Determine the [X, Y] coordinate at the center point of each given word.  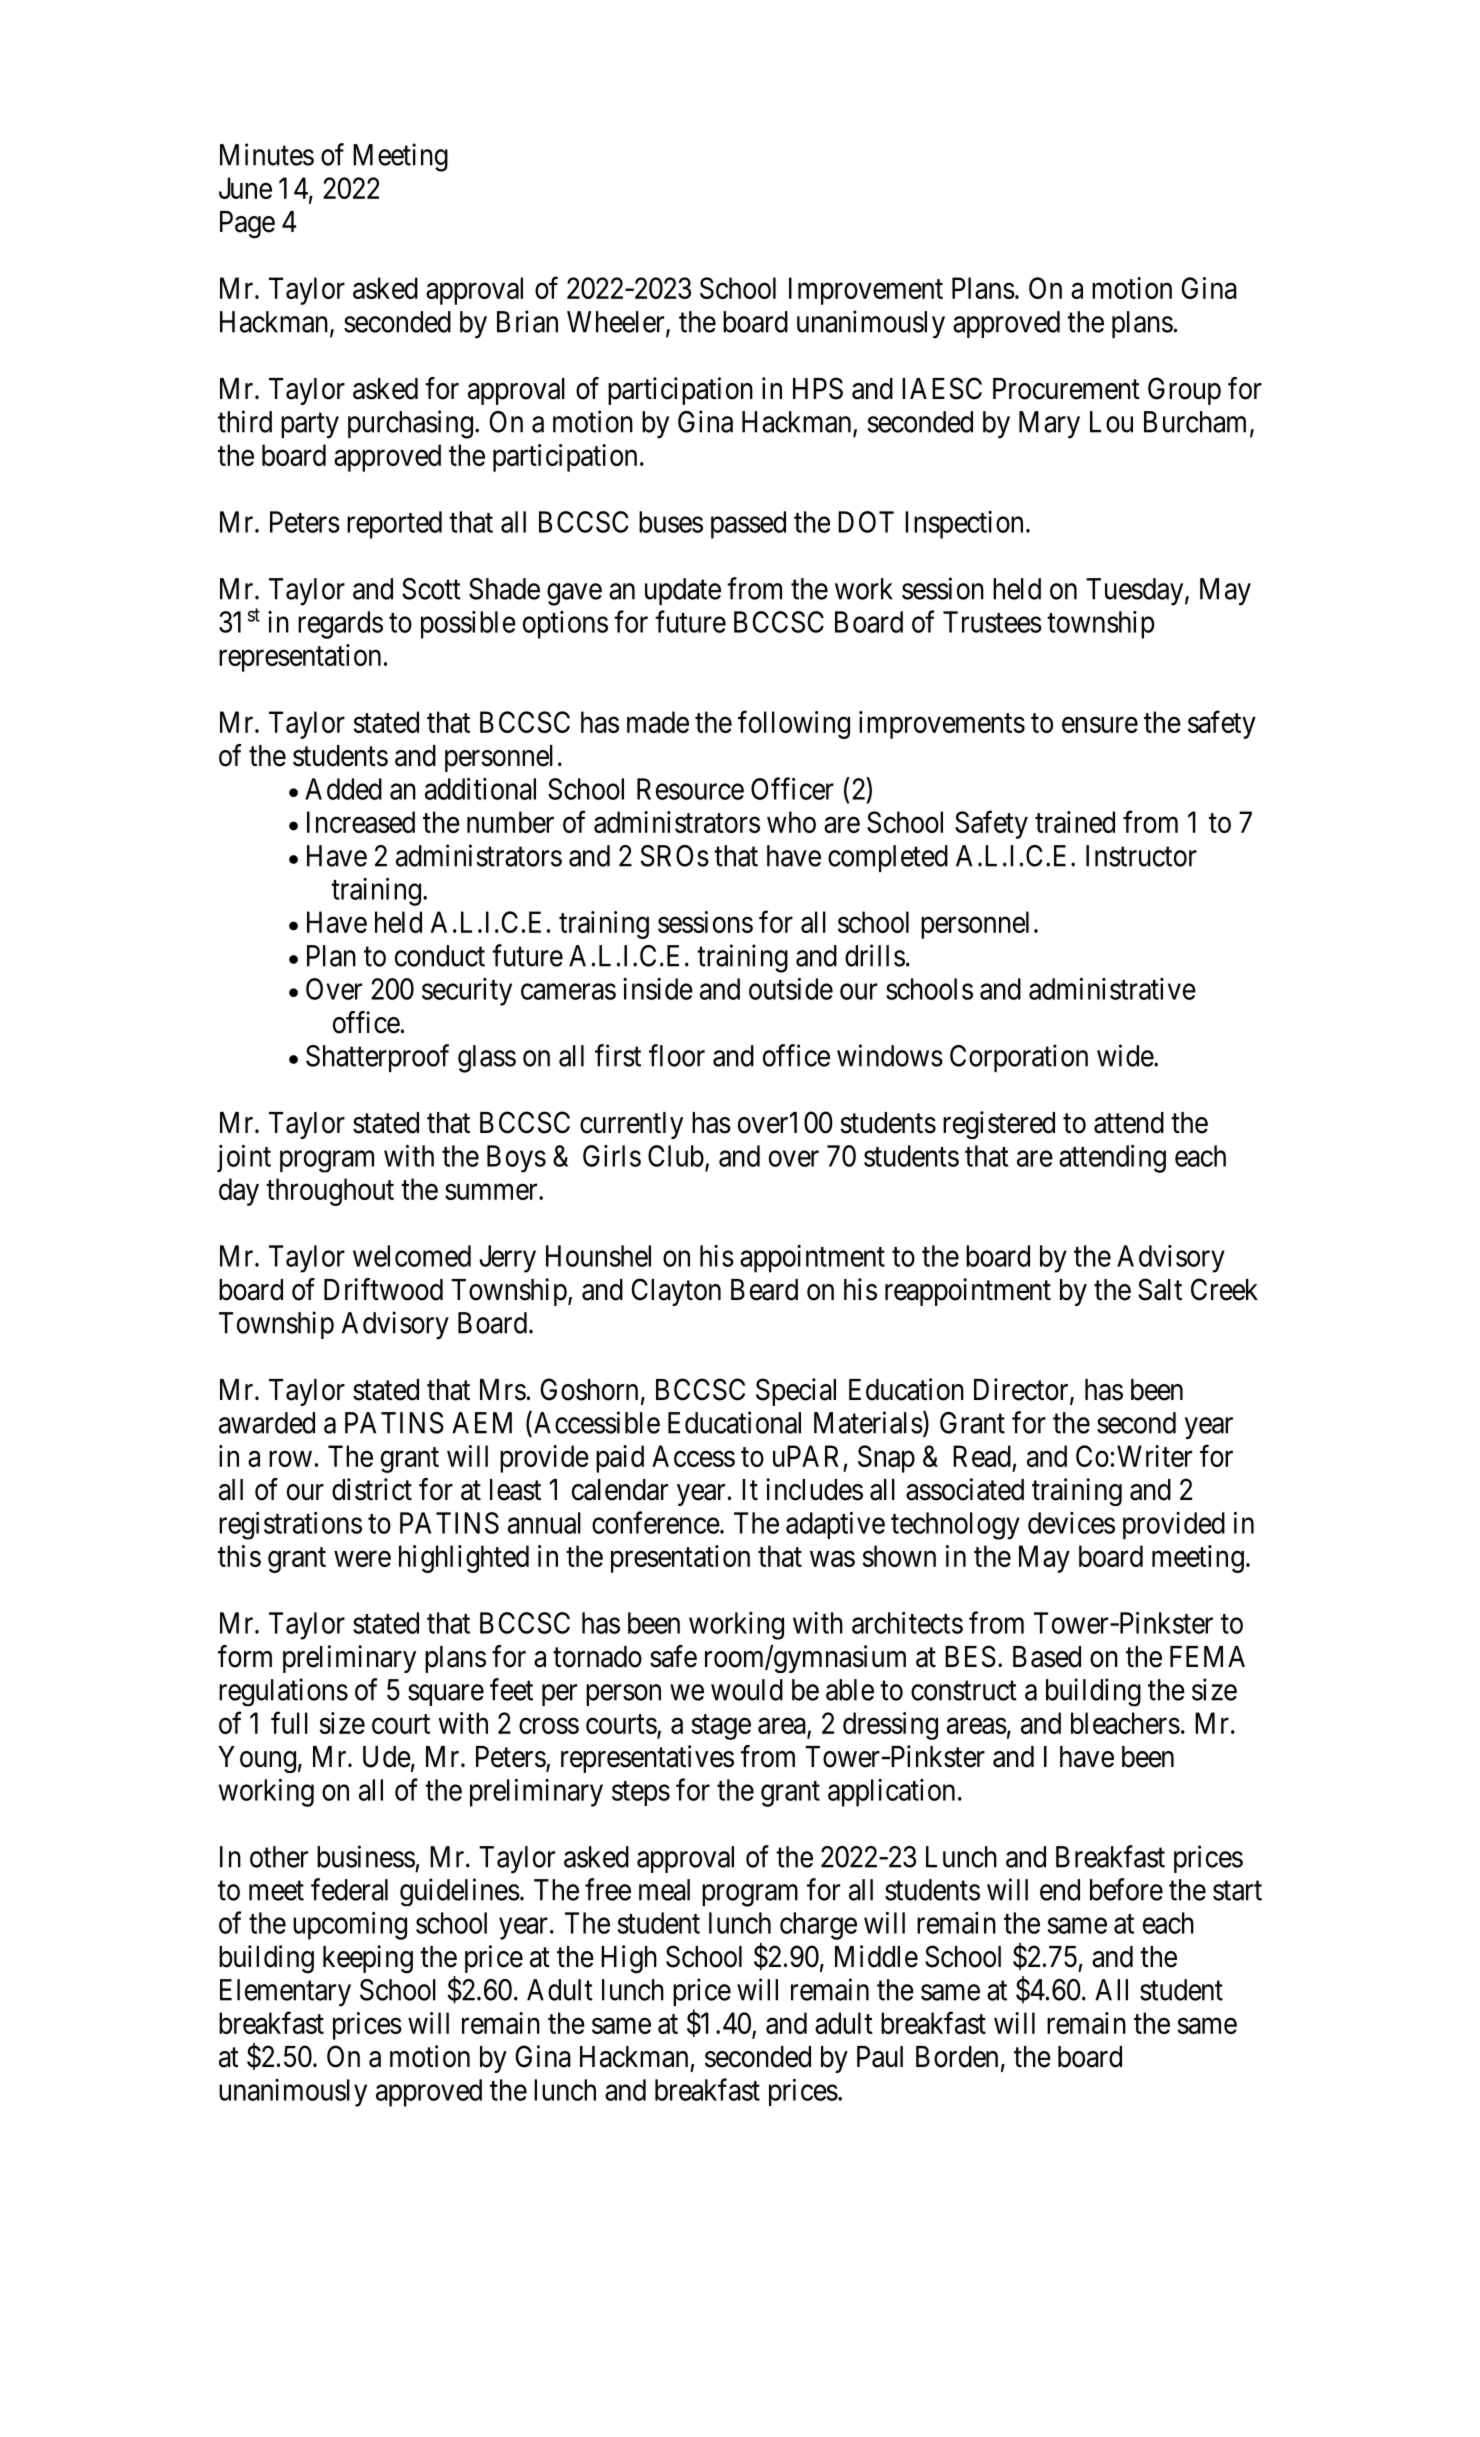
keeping [368, 1959]
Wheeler [617, 323]
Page [247, 225]
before [1126, 1889]
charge [818, 1926]
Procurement [1066, 389]
